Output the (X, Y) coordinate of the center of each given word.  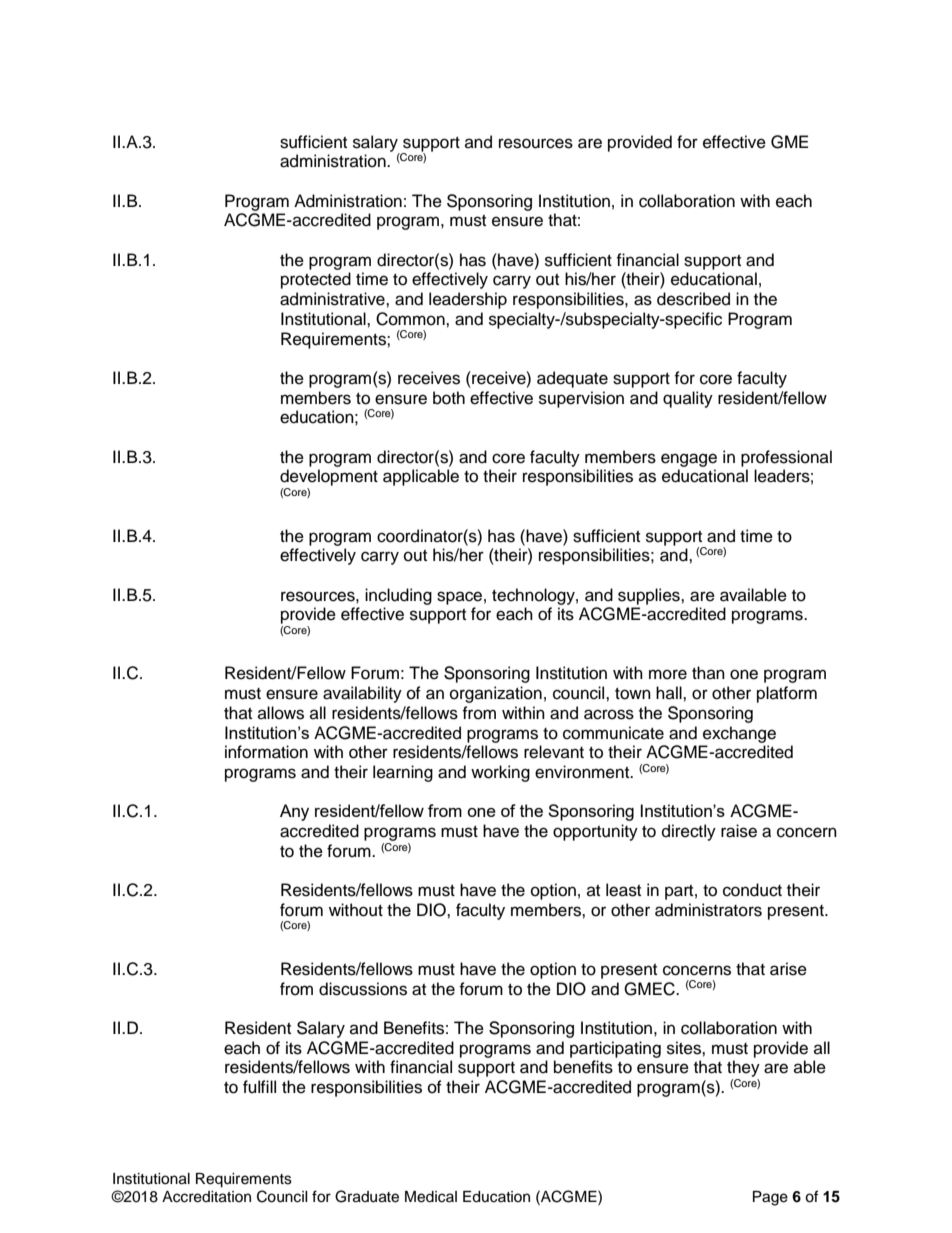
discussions (363, 989)
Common (411, 319)
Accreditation (206, 1197)
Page (770, 1198)
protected (316, 280)
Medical (431, 1197)
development (329, 477)
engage (689, 460)
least (623, 890)
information (266, 752)
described (693, 299)
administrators (708, 910)
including (398, 596)
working (500, 773)
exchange (739, 734)
